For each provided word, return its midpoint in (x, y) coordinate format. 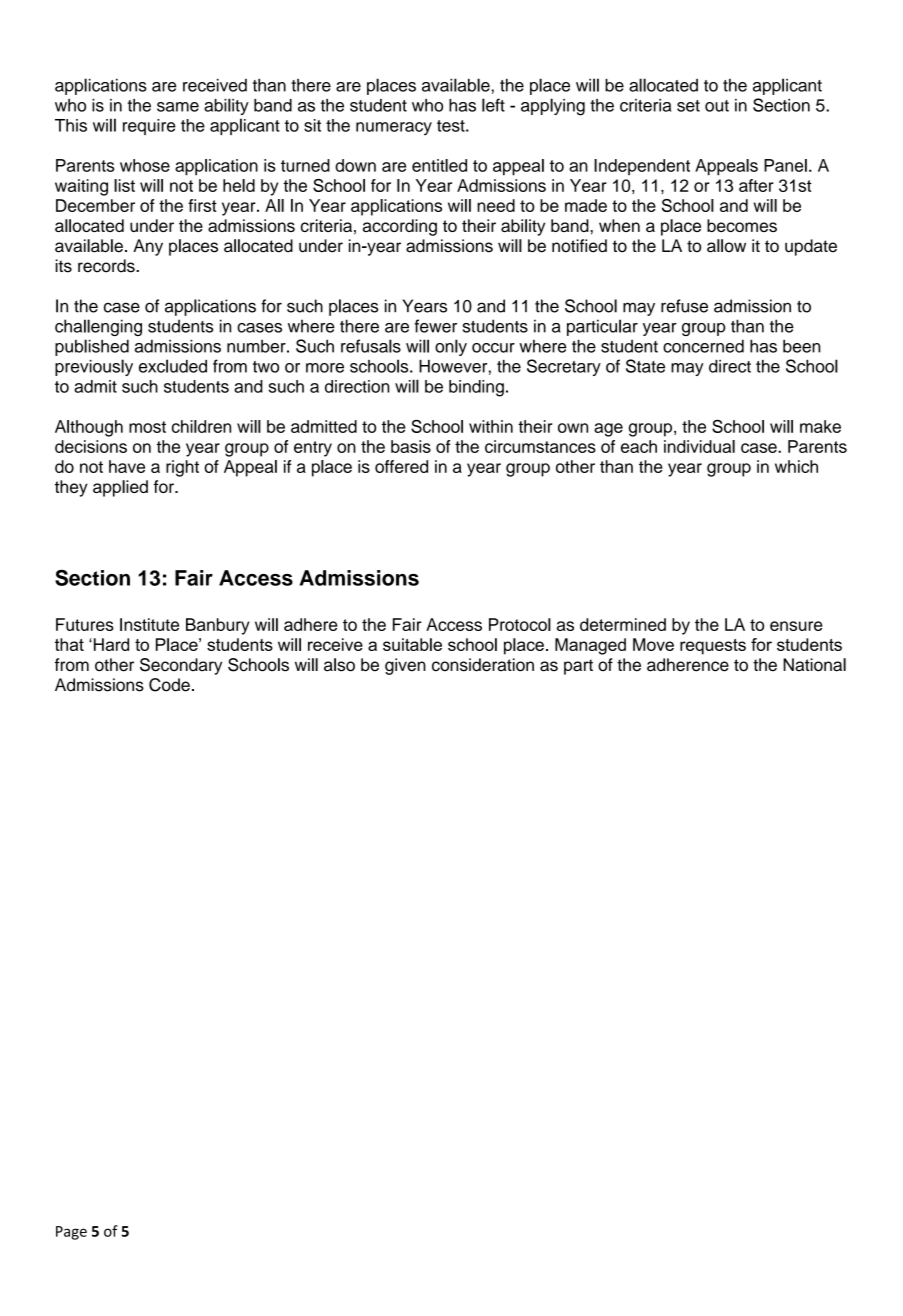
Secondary (181, 666)
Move (653, 644)
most (147, 427)
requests (713, 647)
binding (476, 388)
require (149, 127)
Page (71, 1233)
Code (169, 685)
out (717, 106)
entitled (439, 165)
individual (699, 446)
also (339, 665)
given (405, 666)
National (814, 665)
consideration (483, 665)
